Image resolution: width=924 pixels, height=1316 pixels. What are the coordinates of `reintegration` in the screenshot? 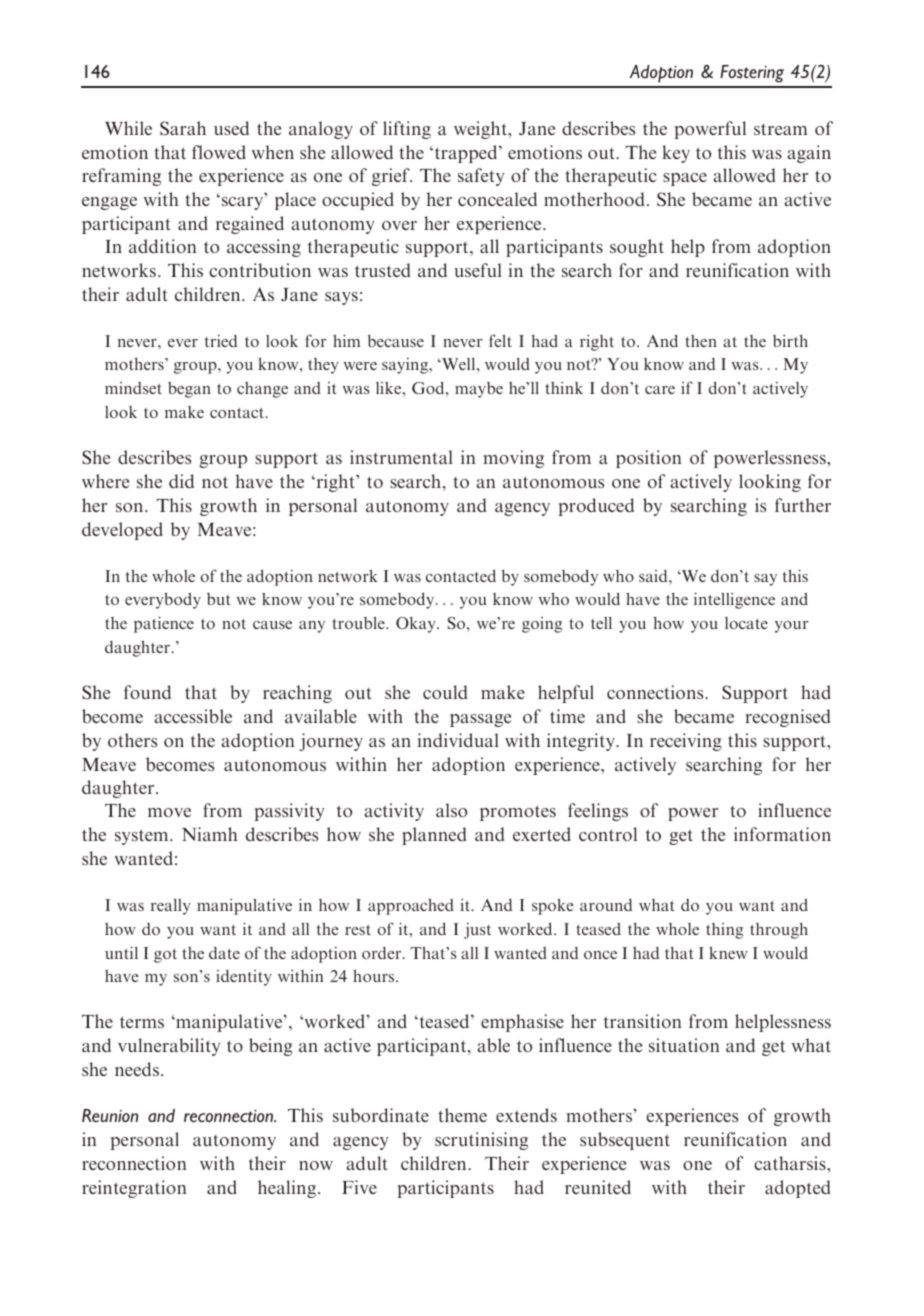 It's located at (134, 1189).
